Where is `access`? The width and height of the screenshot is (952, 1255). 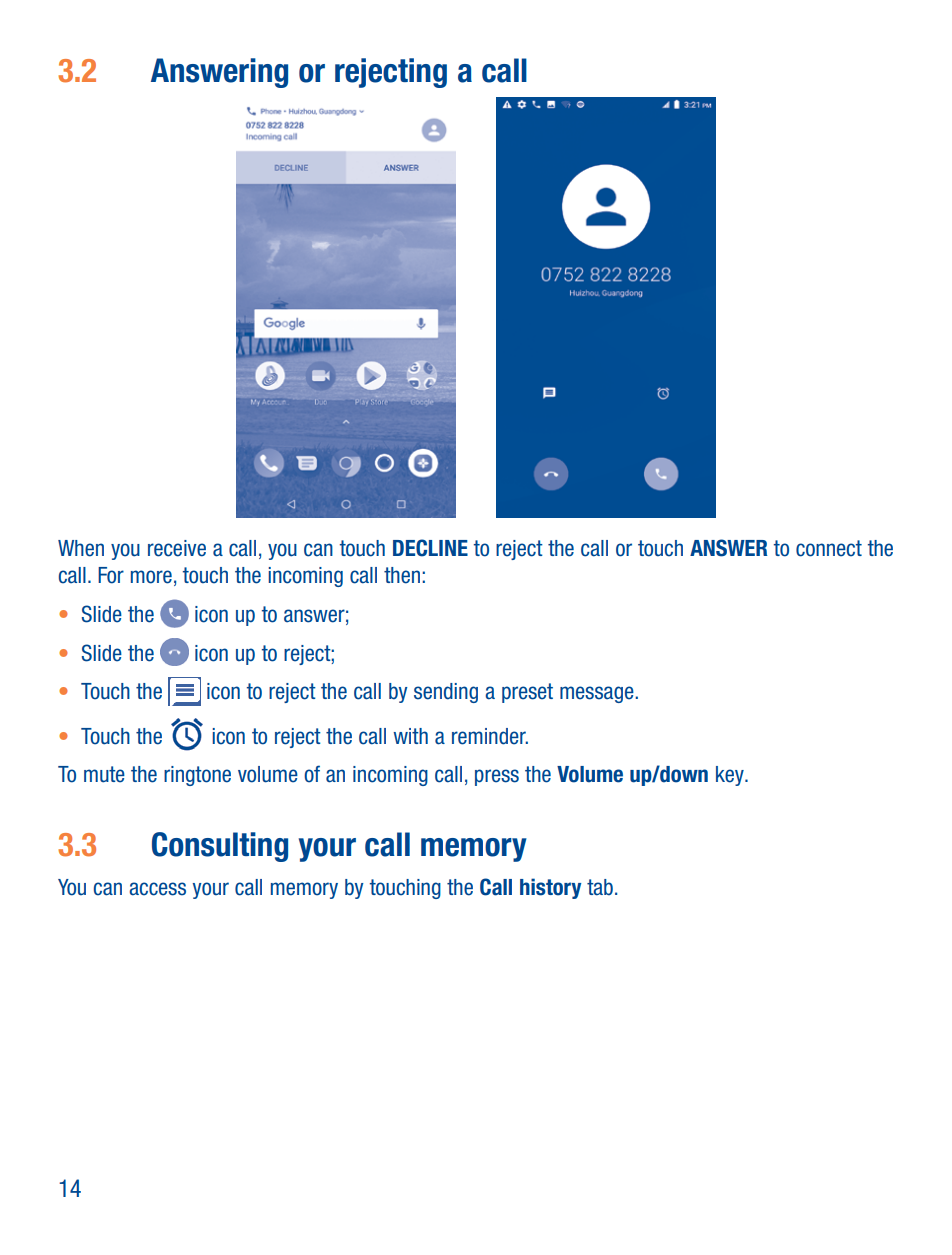
access is located at coordinates (157, 889).
